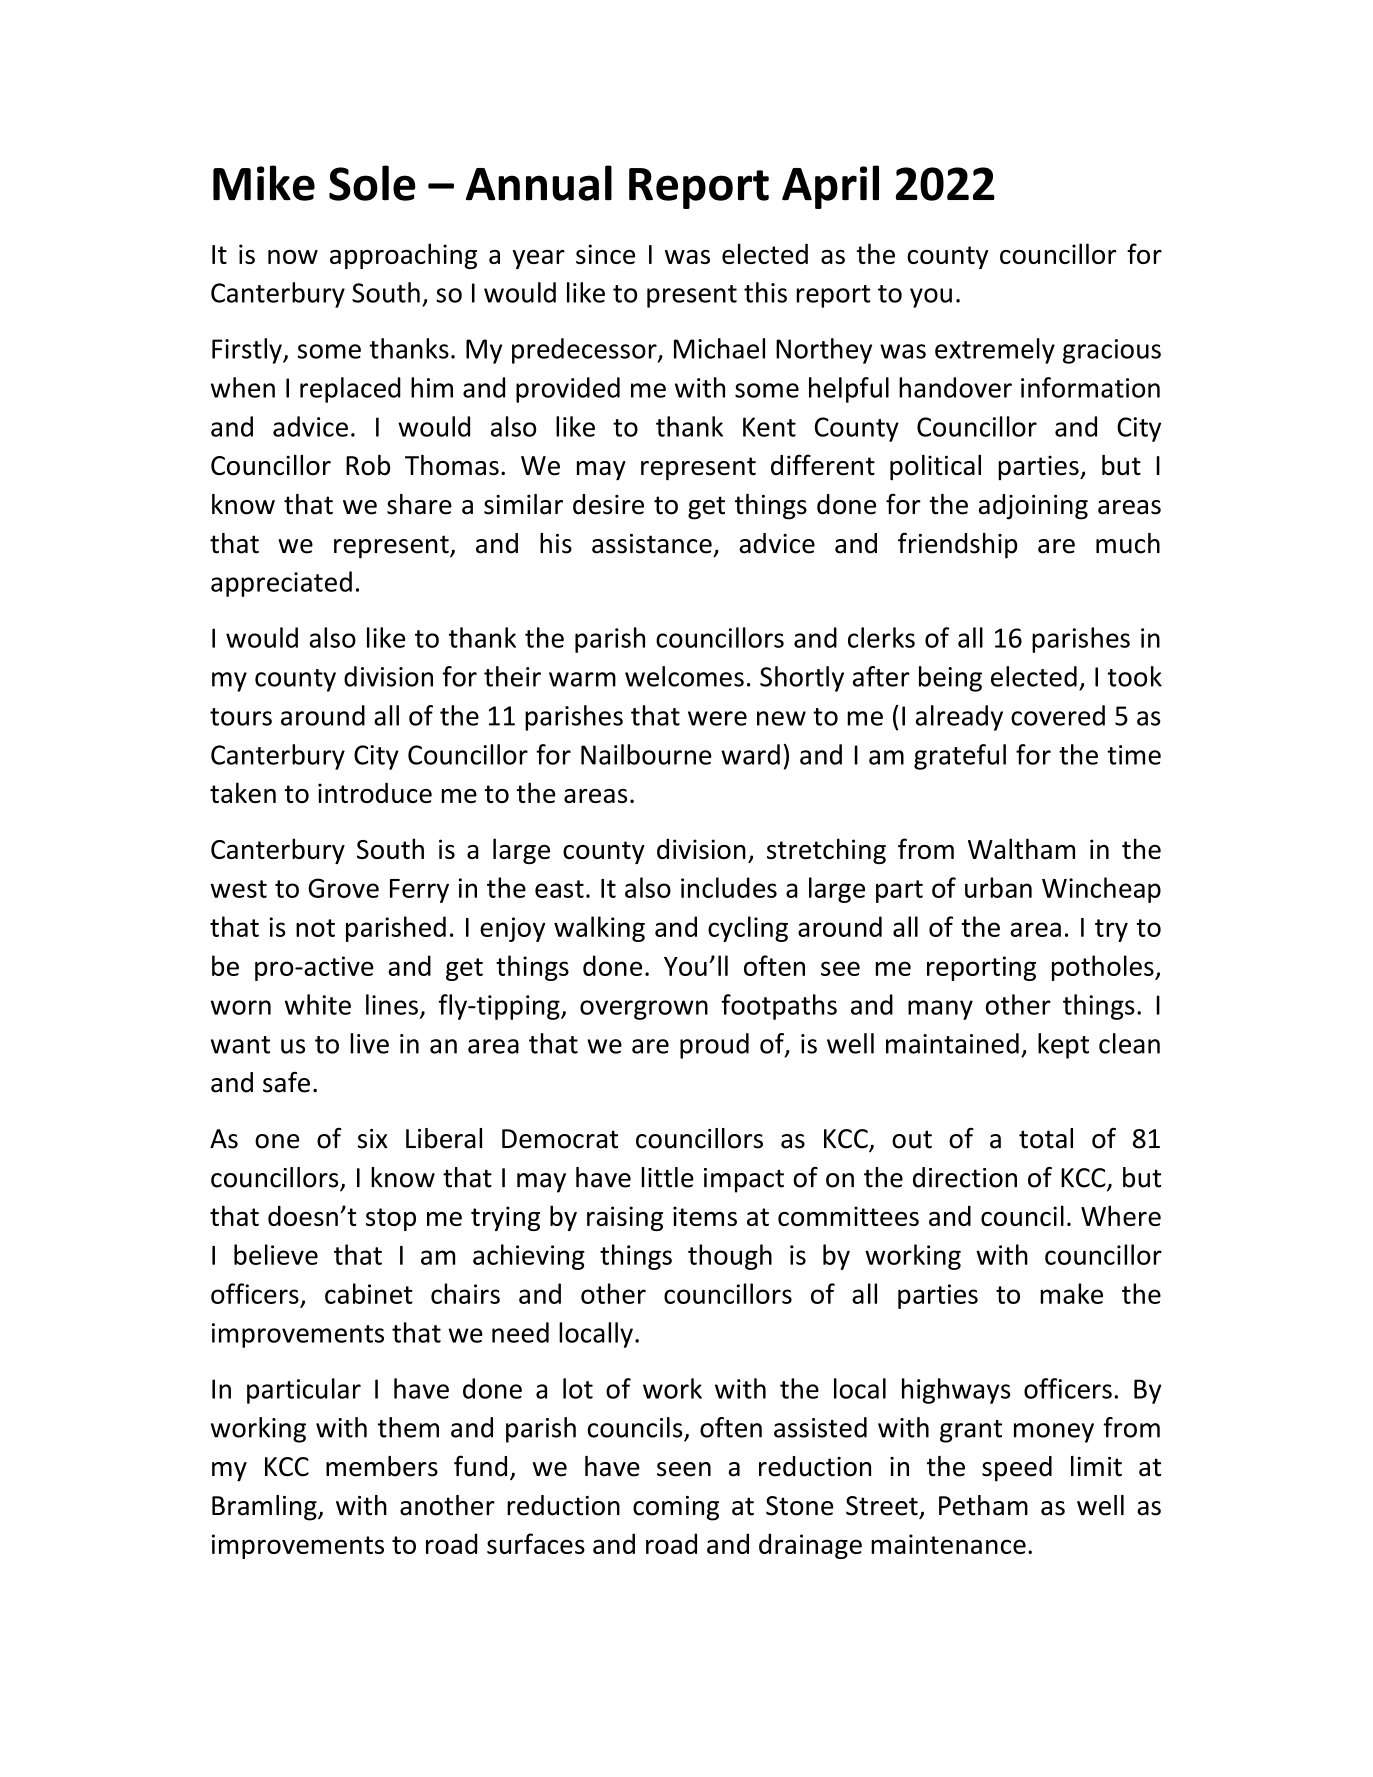 The image size is (1373, 1777). I want to click on Waltham, so click(1021, 848).
